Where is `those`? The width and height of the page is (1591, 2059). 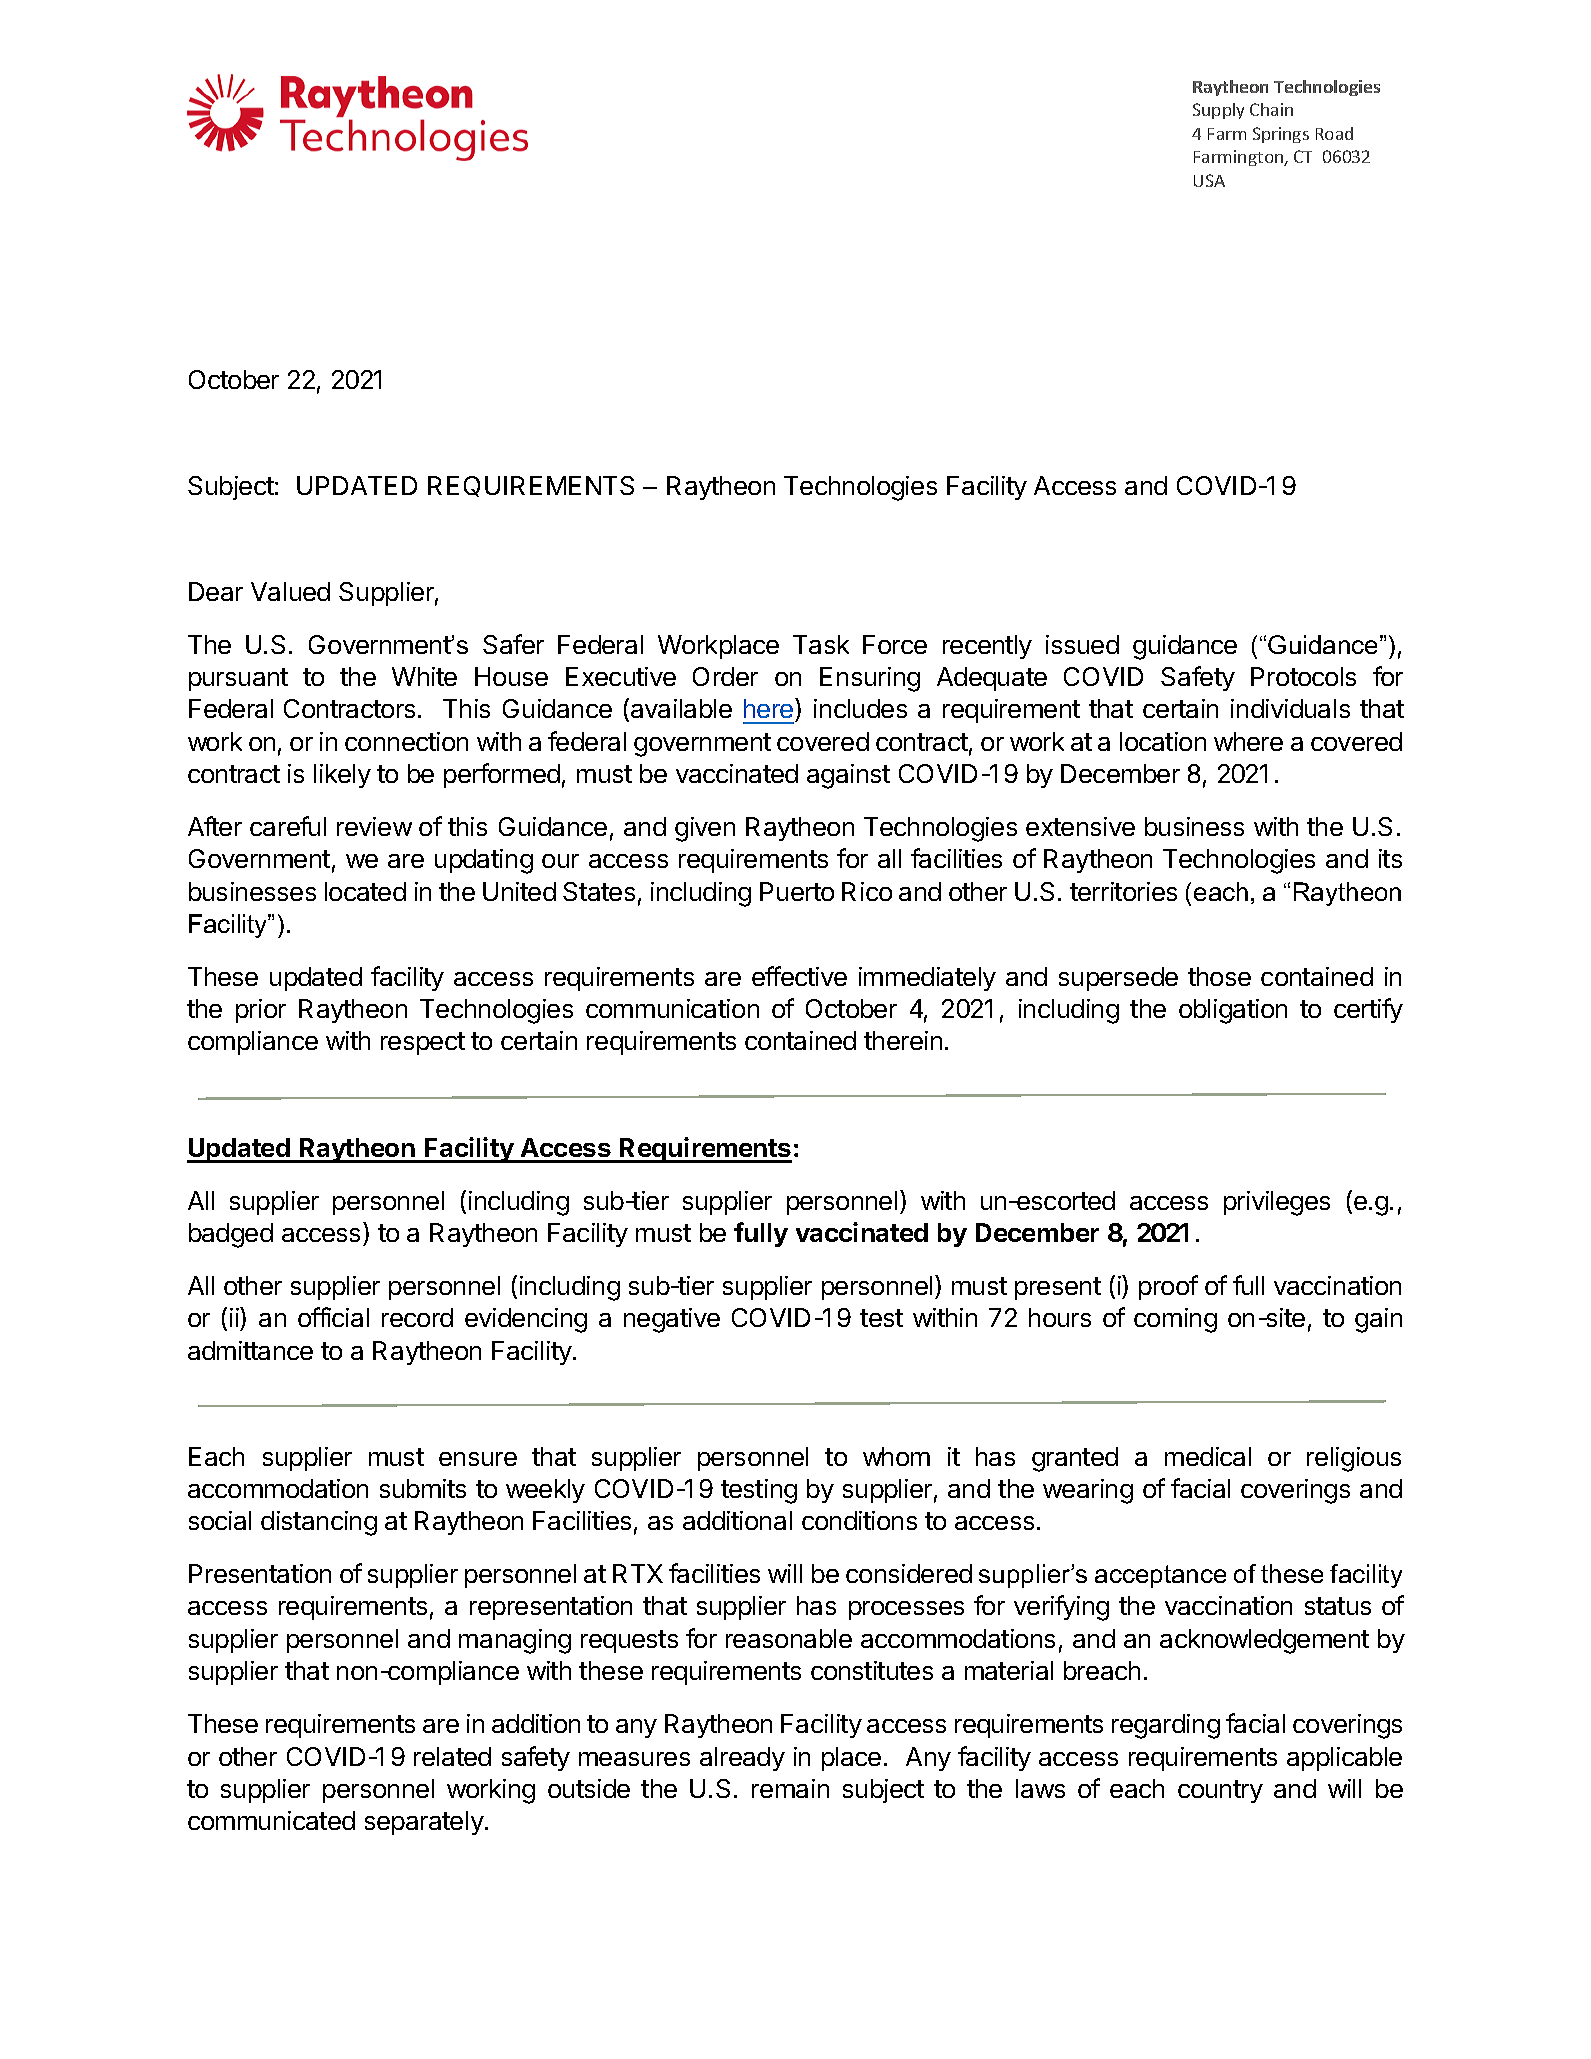 those is located at coordinates (1219, 976).
